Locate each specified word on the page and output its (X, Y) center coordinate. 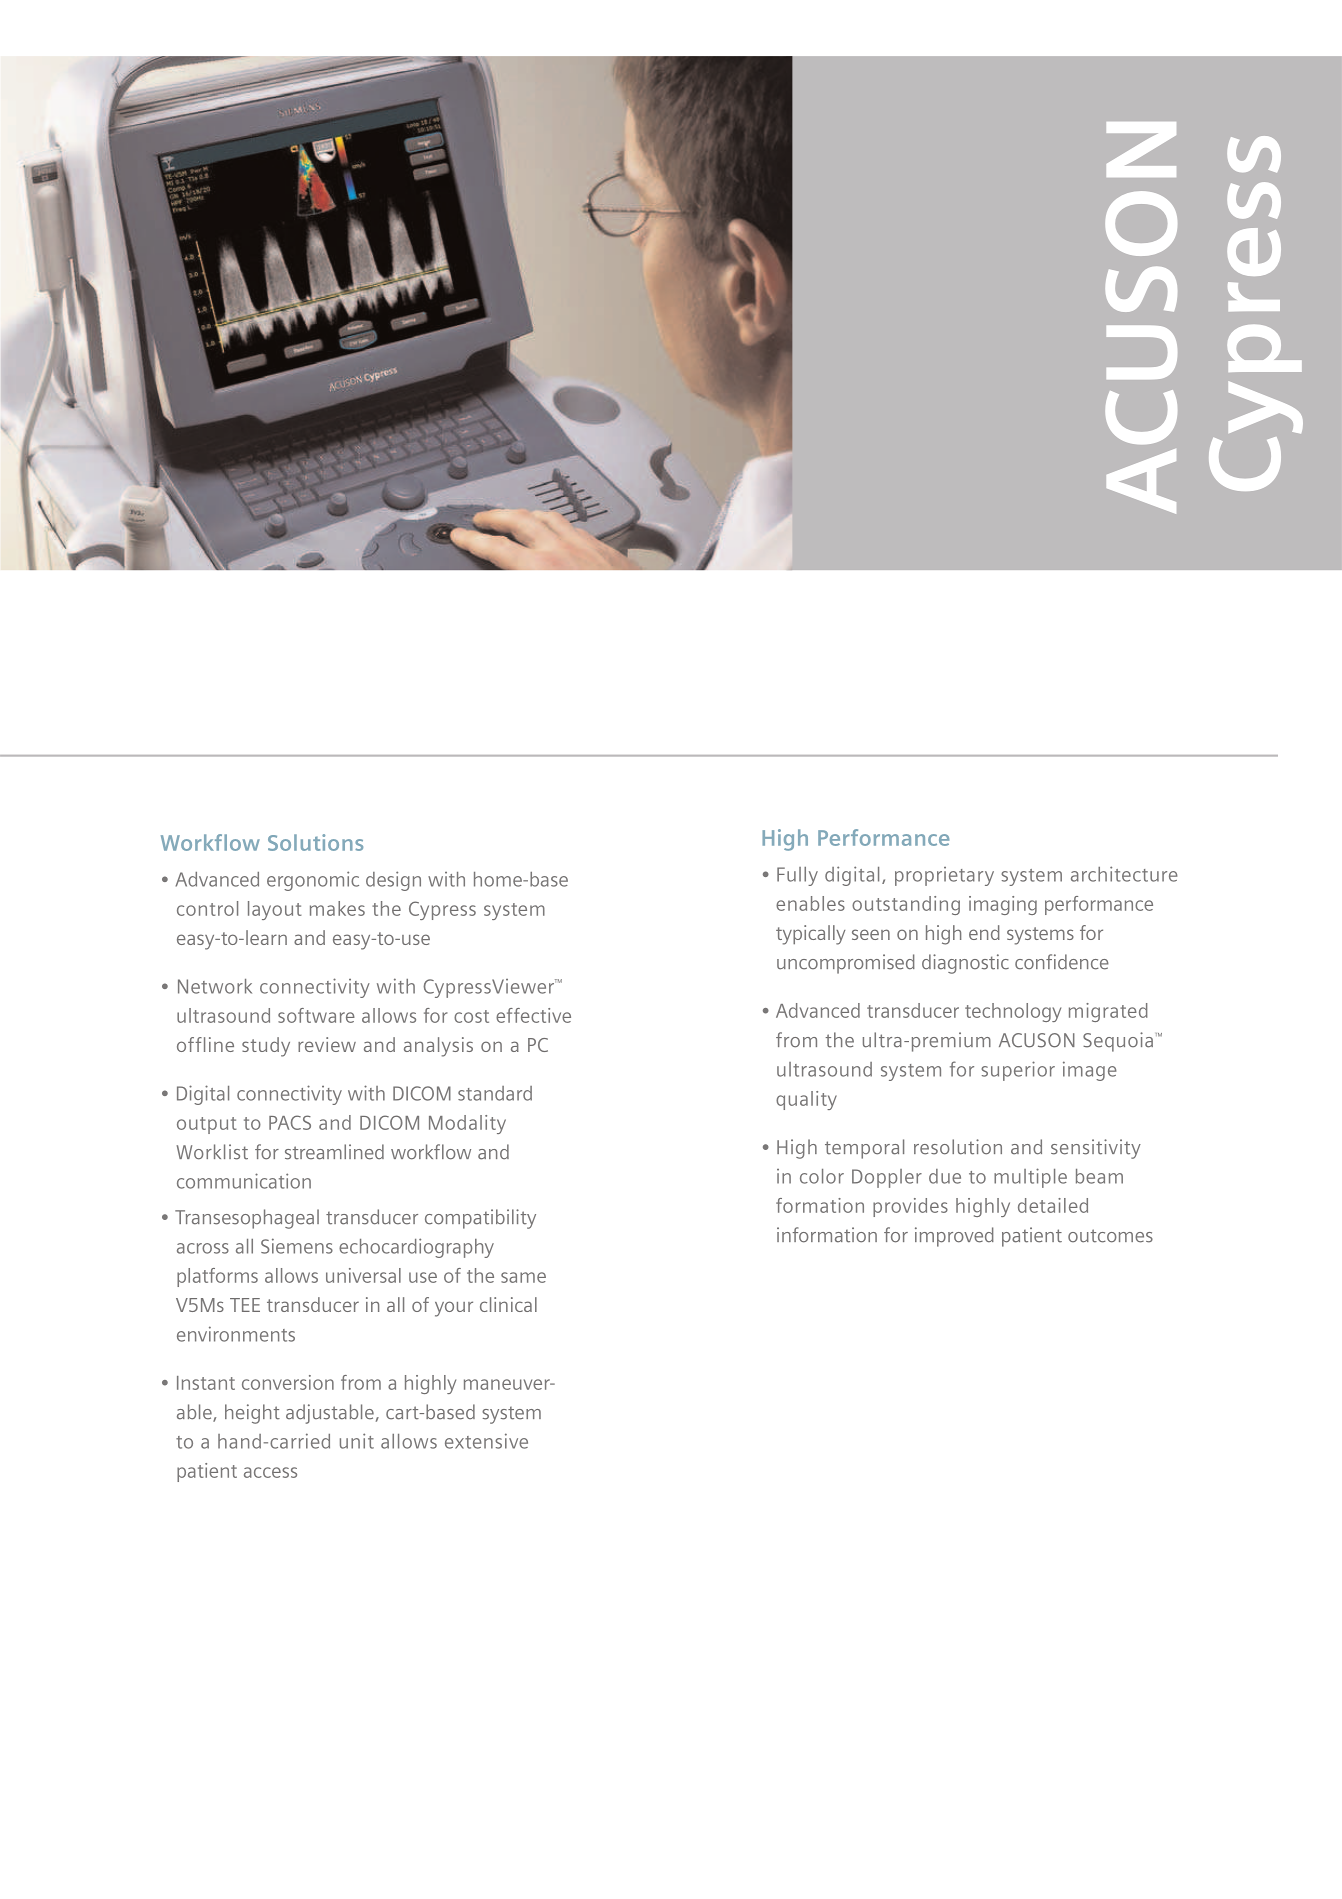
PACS (290, 1122)
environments (236, 1334)
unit (357, 1441)
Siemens (297, 1246)
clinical (508, 1304)
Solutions (315, 842)
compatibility (480, 1219)
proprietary (944, 876)
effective (533, 1015)
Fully (797, 876)
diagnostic (965, 964)
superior (1018, 1071)
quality (806, 1100)
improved (954, 1237)
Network (215, 986)
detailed (1053, 1205)
